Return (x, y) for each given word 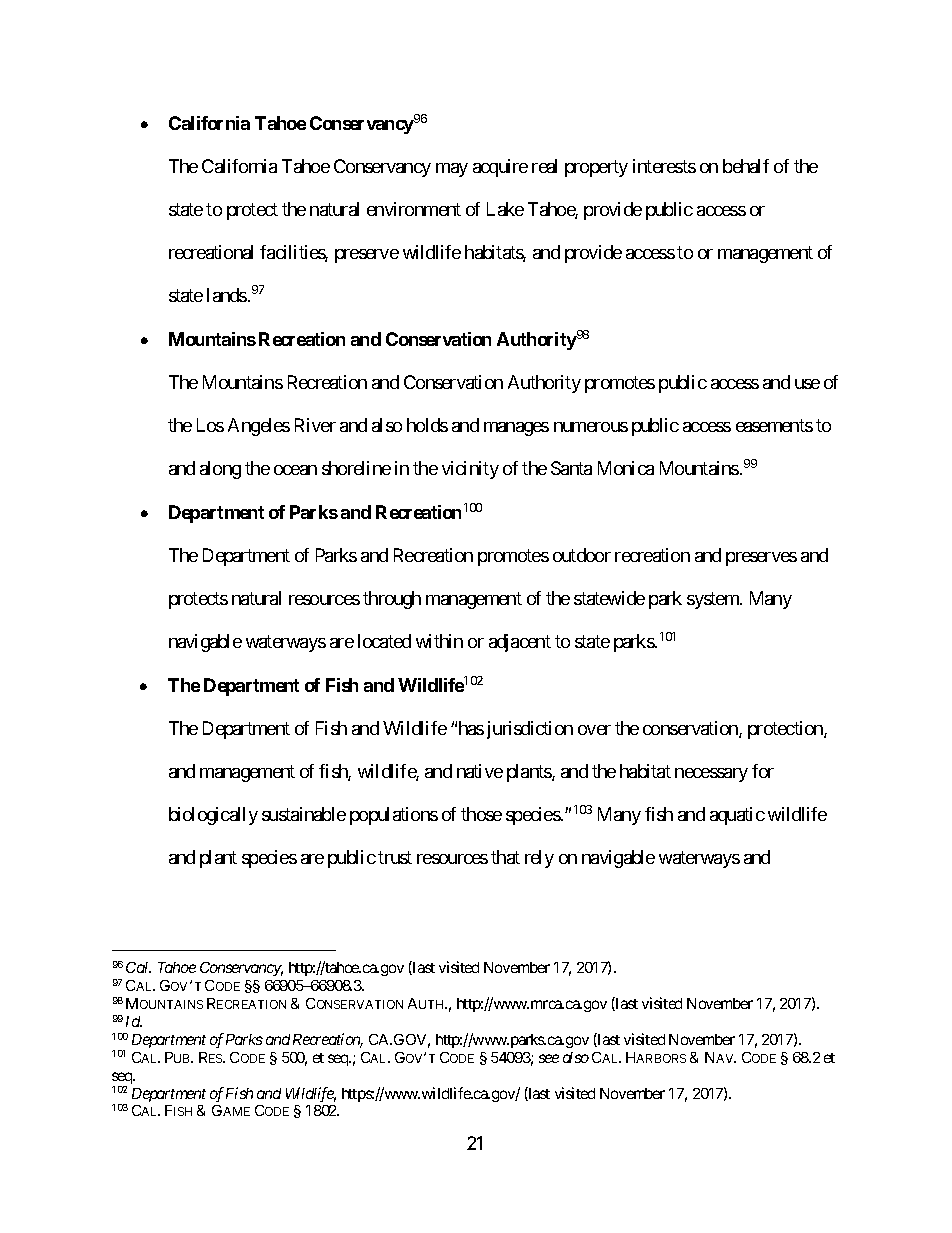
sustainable (304, 814)
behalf (746, 166)
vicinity (470, 470)
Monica (626, 468)
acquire (500, 168)
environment (414, 209)
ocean (295, 470)
